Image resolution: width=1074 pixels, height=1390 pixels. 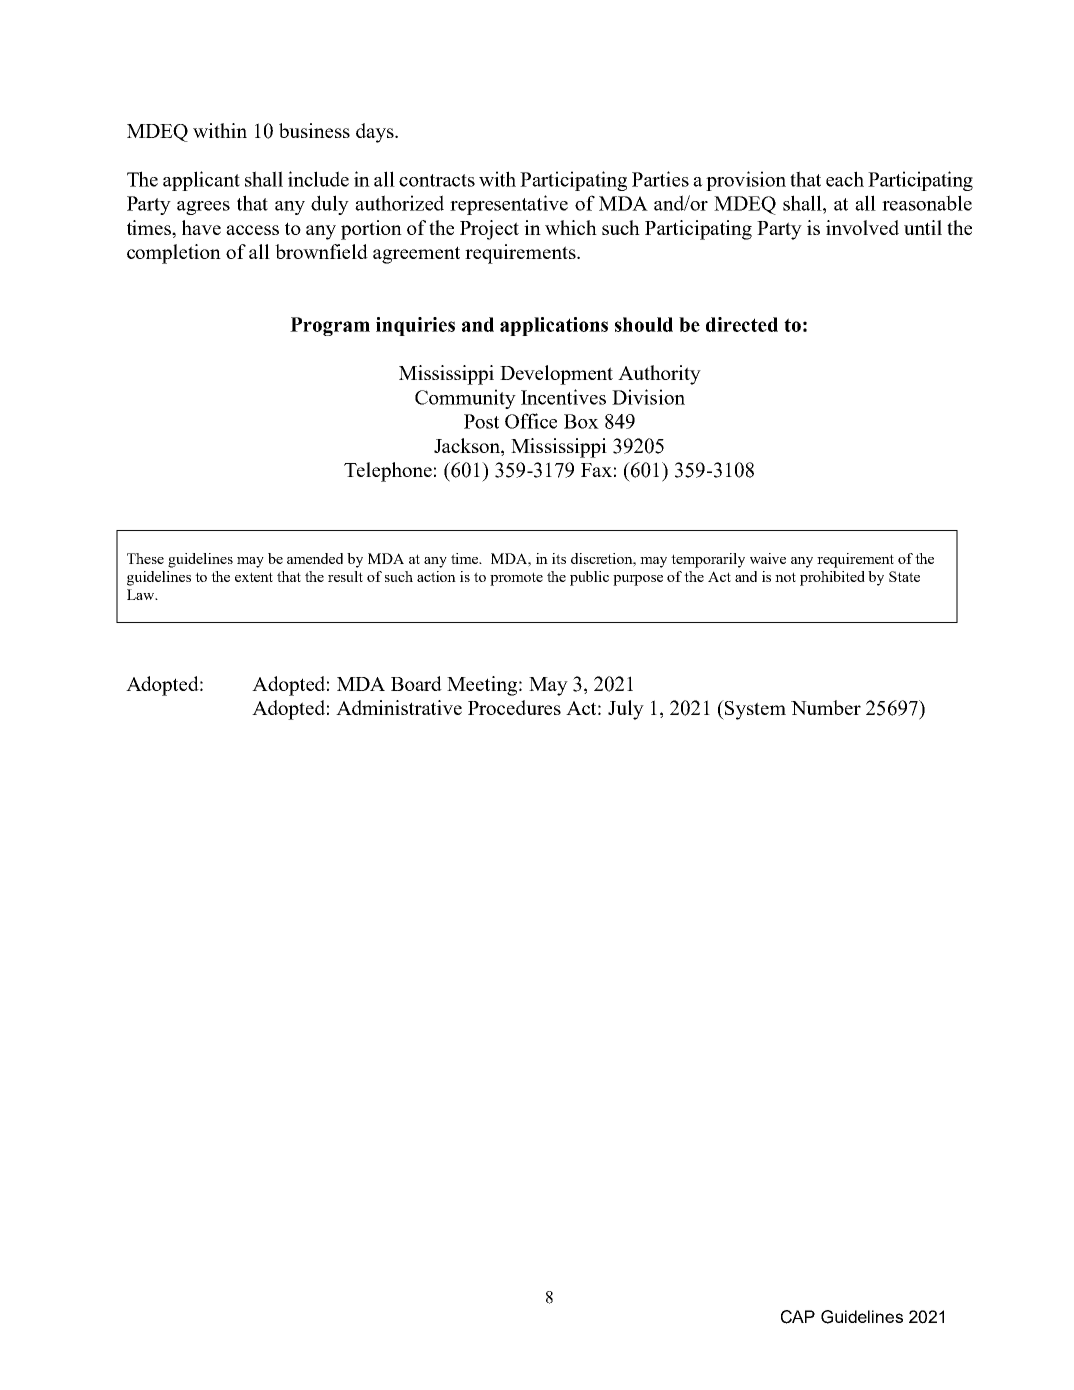 What do you see at coordinates (845, 179) in the page?
I see `each` at bounding box center [845, 179].
